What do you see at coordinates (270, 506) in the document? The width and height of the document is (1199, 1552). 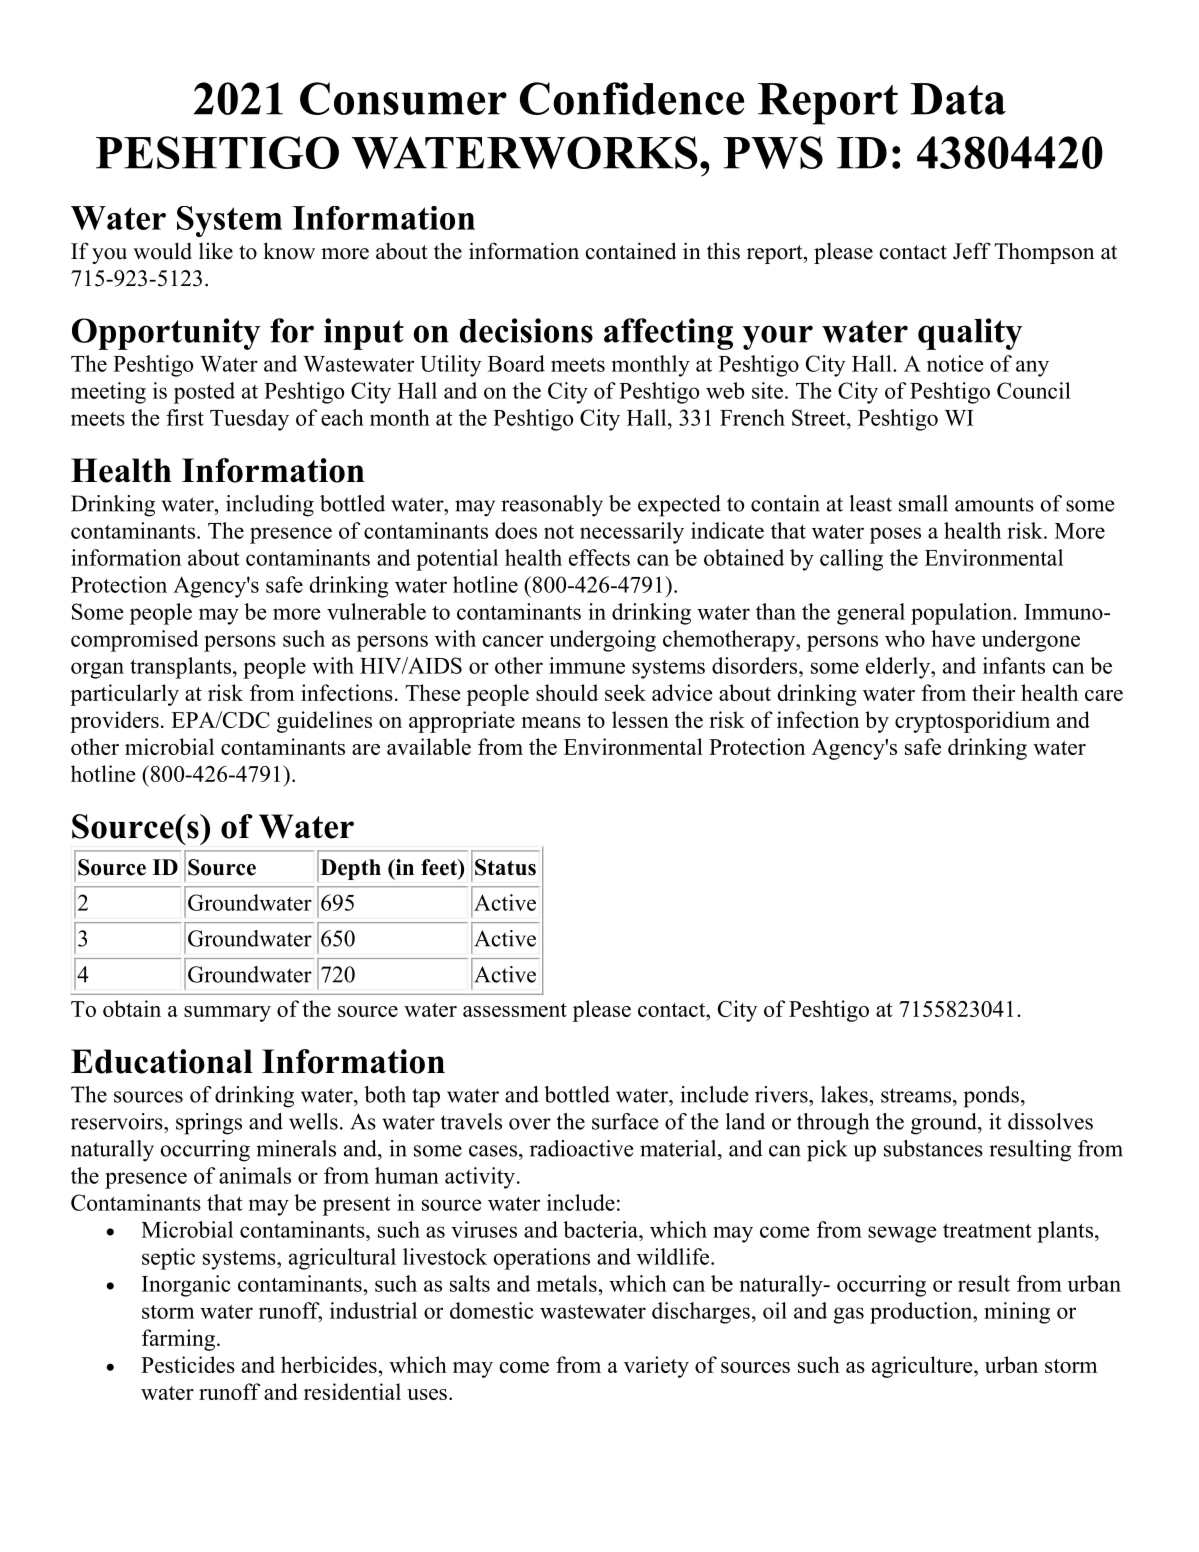 I see `including` at bounding box center [270, 506].
